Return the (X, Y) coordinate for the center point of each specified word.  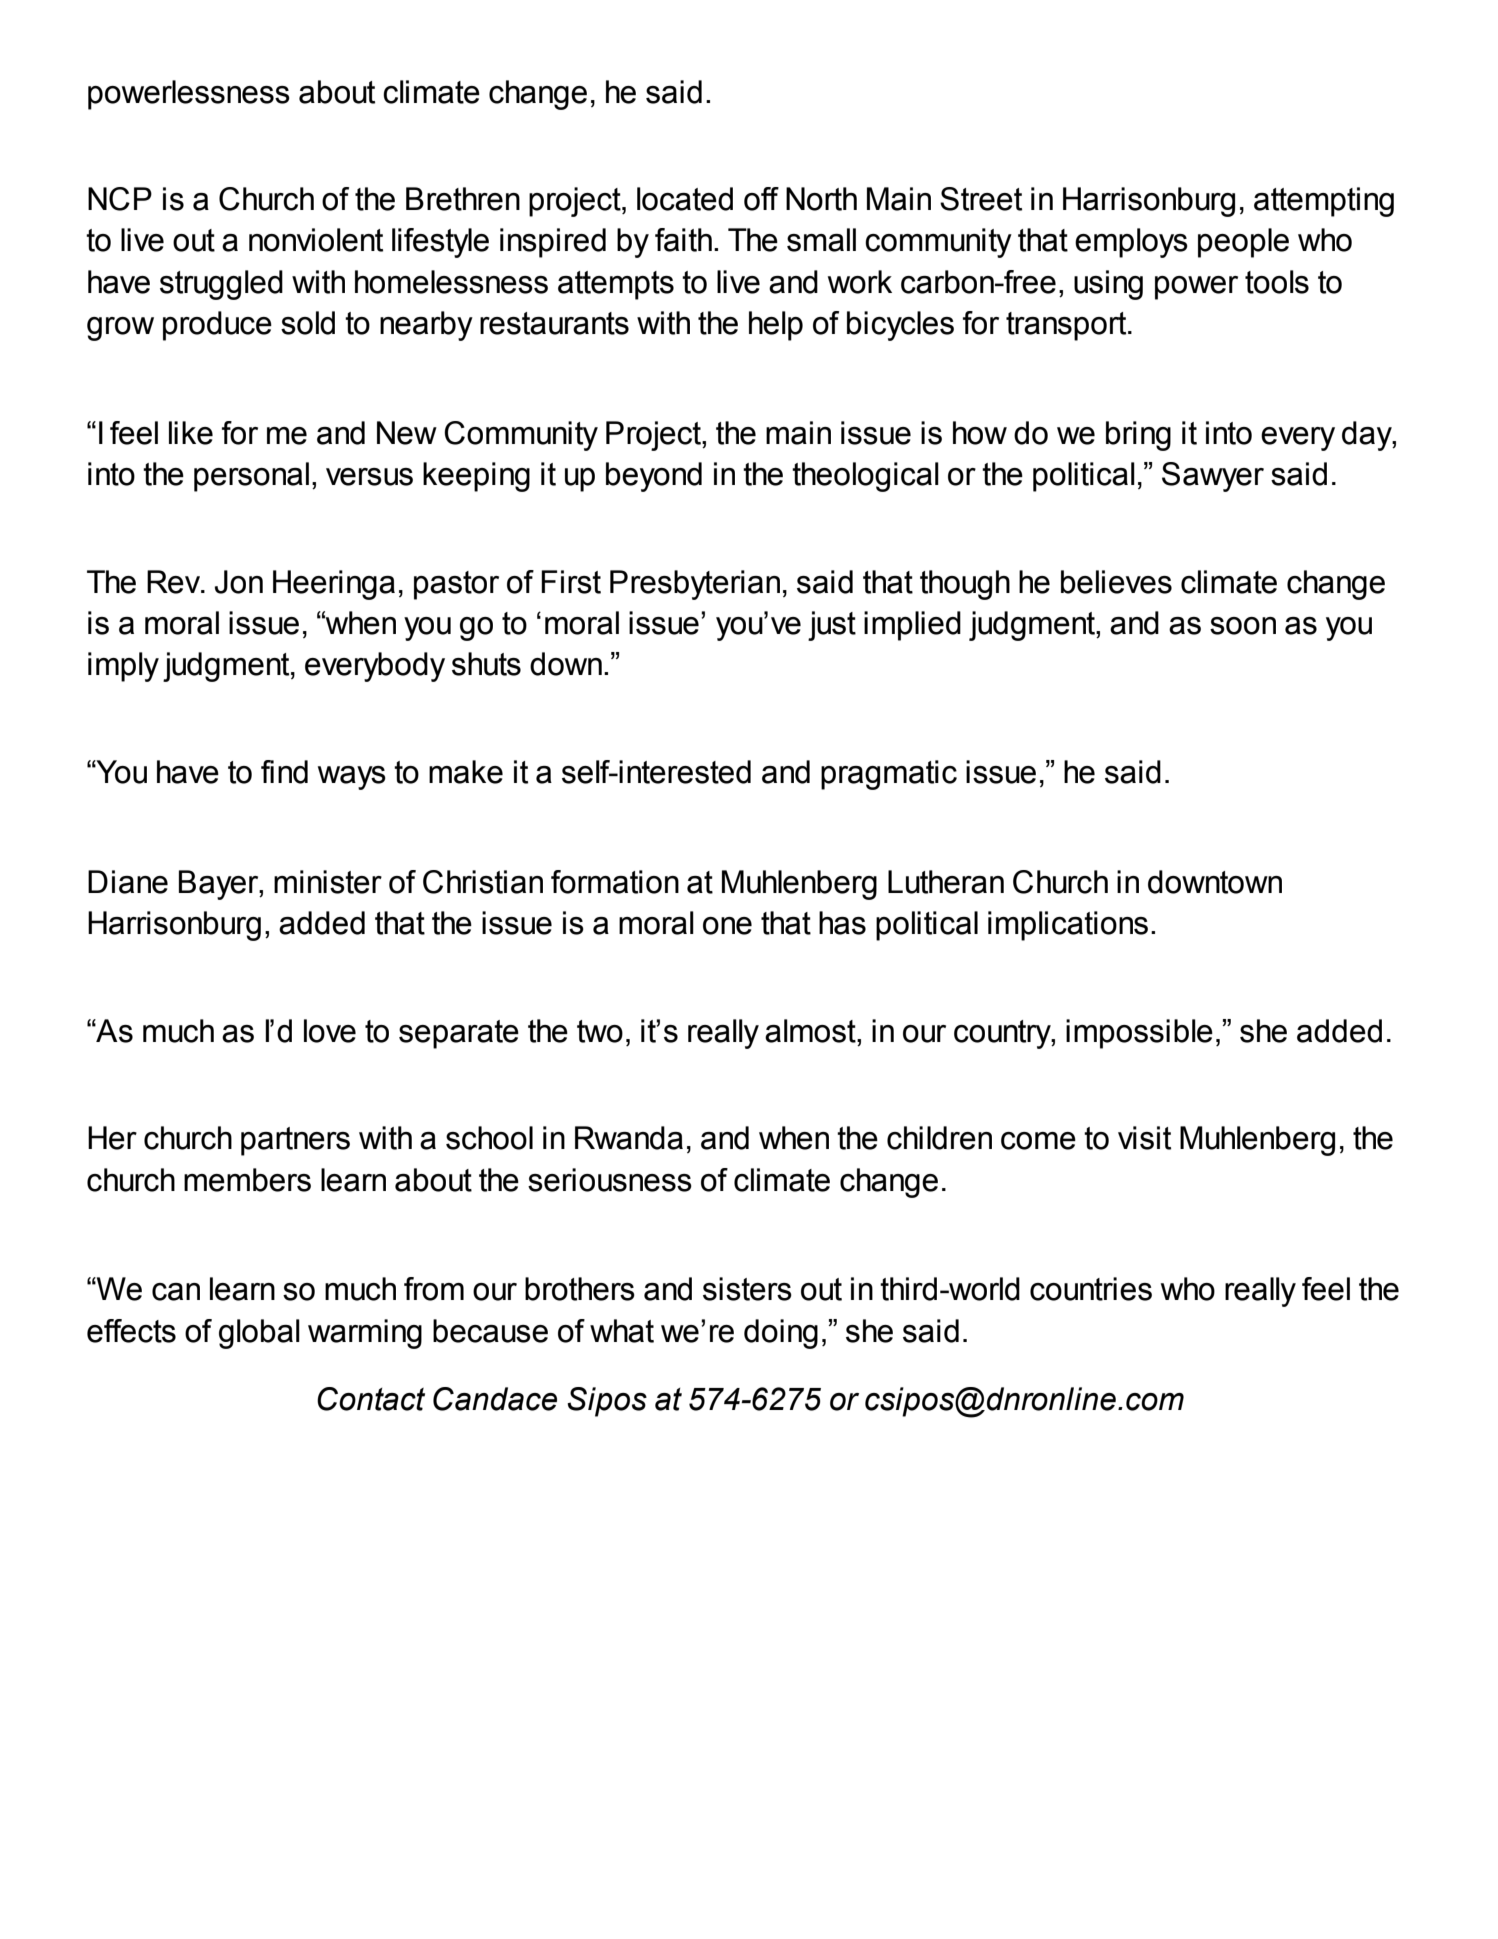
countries (1091, 1289)
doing (781, 1334)
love (330, 1031)
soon (1243, 626)
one (727, 926)
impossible (1139, 1034)
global (259, 1334)
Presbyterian (695, 585)
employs (1131, 243)
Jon (238, 582)
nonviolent (316, 240)
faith (683, 240)
